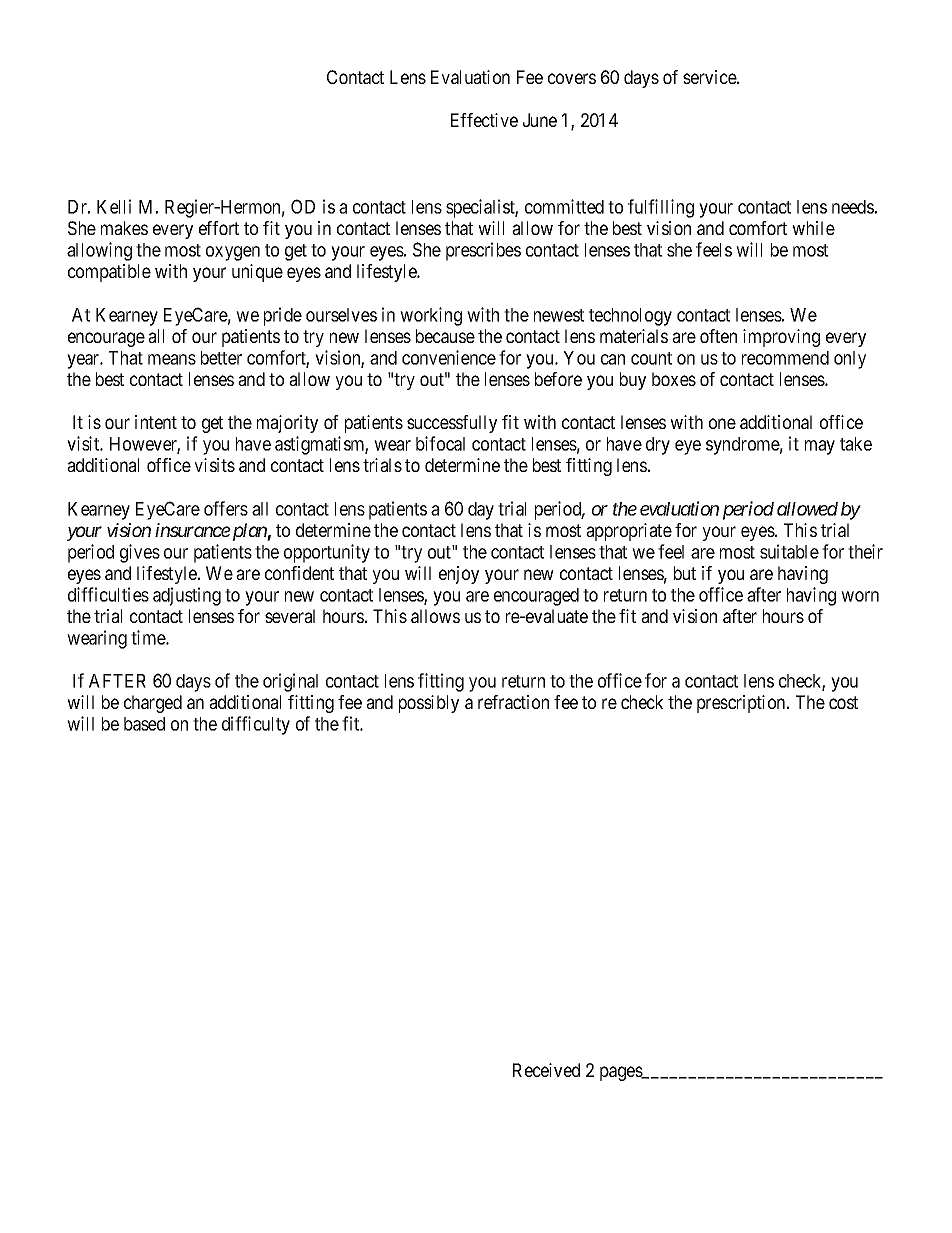 The image size is (952, 1233). Describe the element at coordinates (546, 1070) in the screenshot. I see `Received` at that location.
